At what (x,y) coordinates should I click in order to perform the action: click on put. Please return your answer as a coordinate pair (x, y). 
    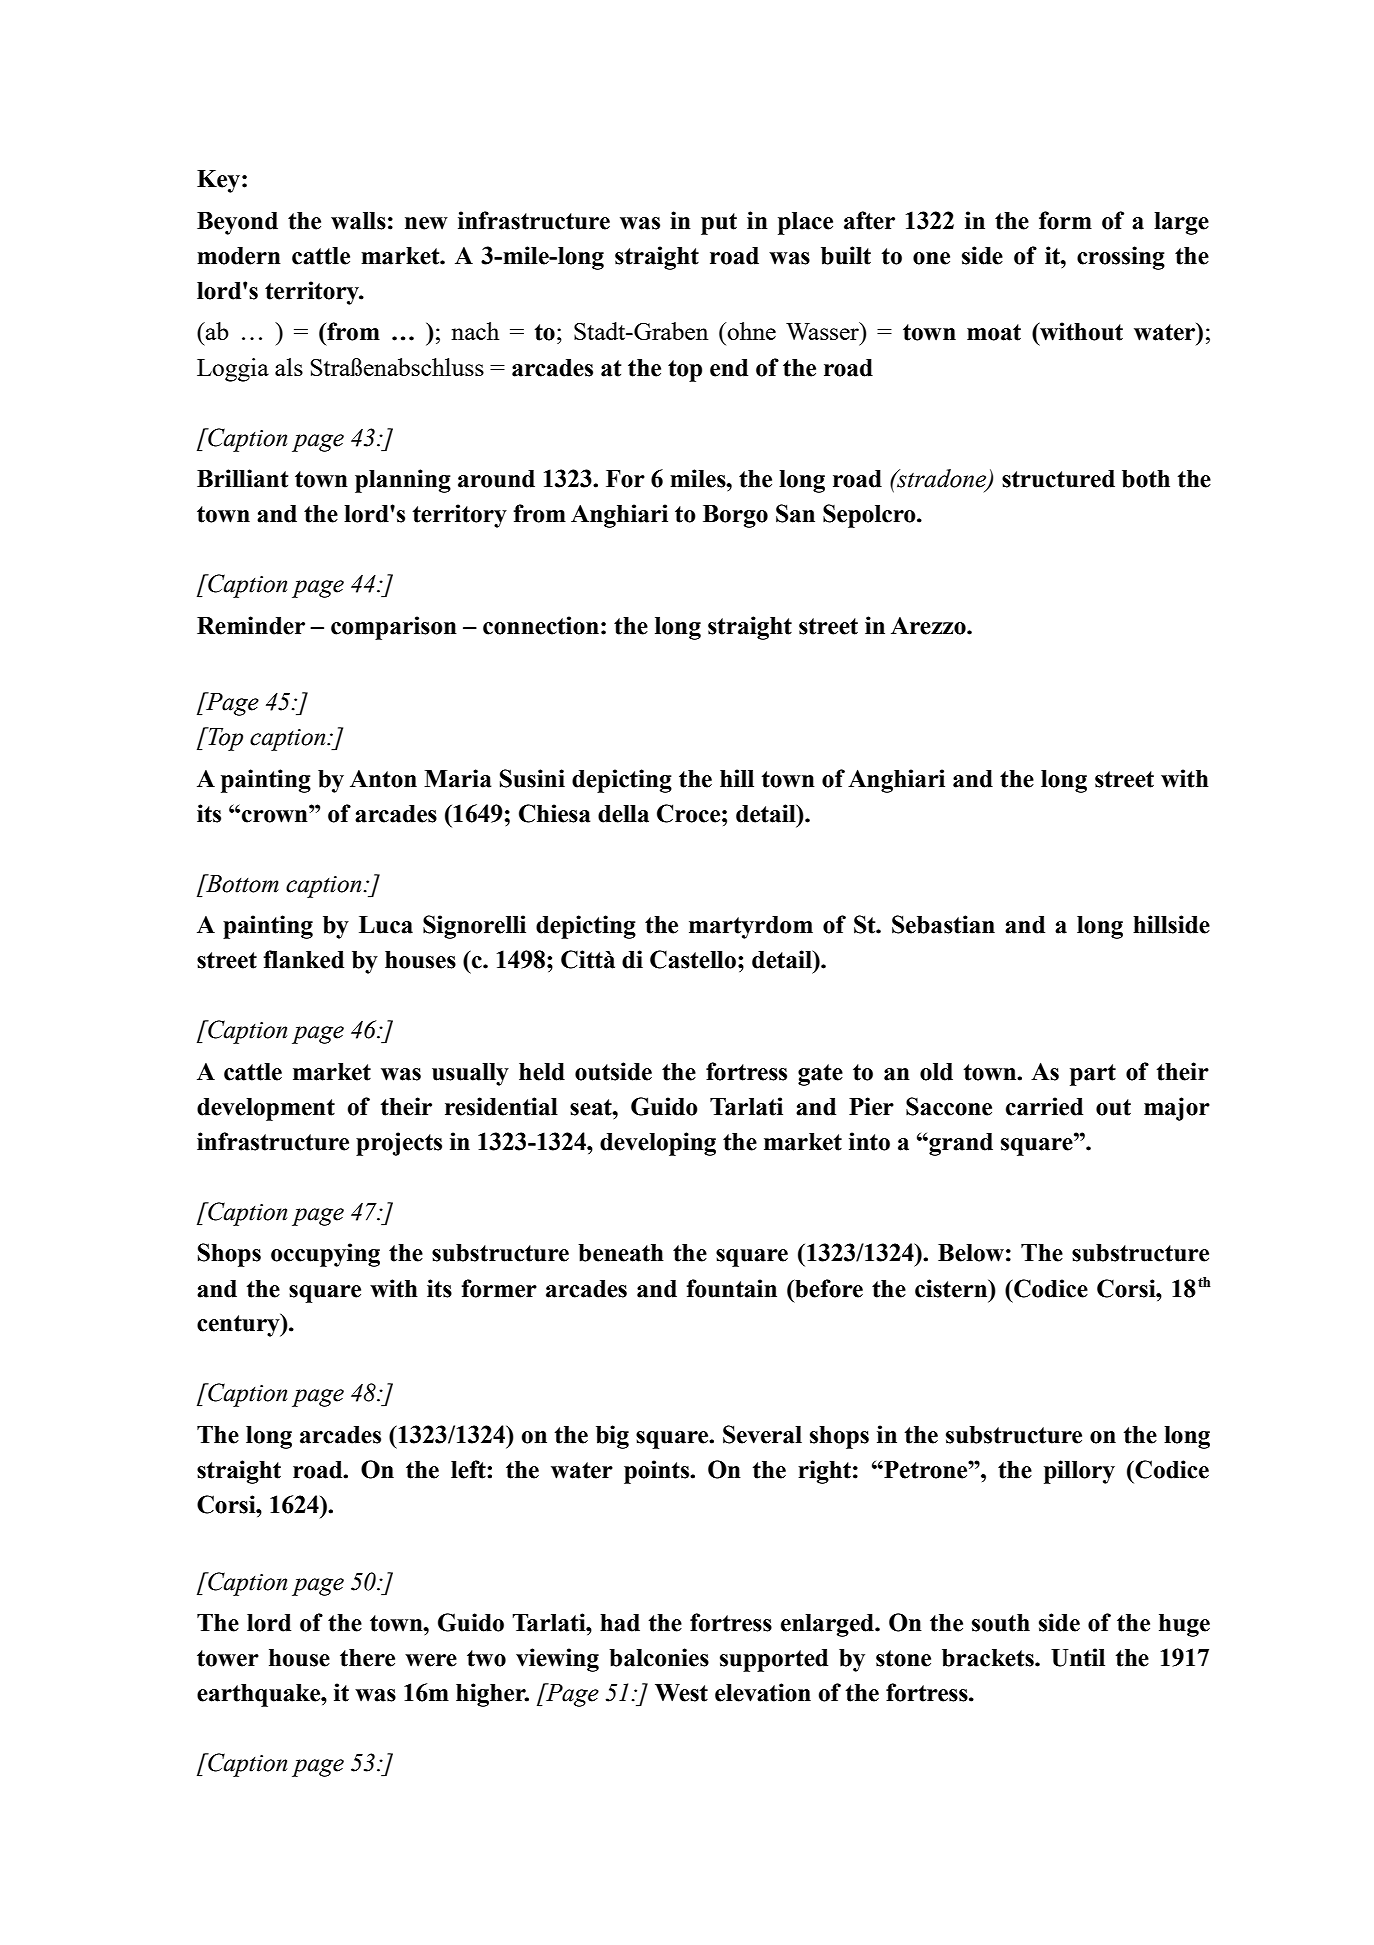
    Looking at the image, I should click on (719, 224).
